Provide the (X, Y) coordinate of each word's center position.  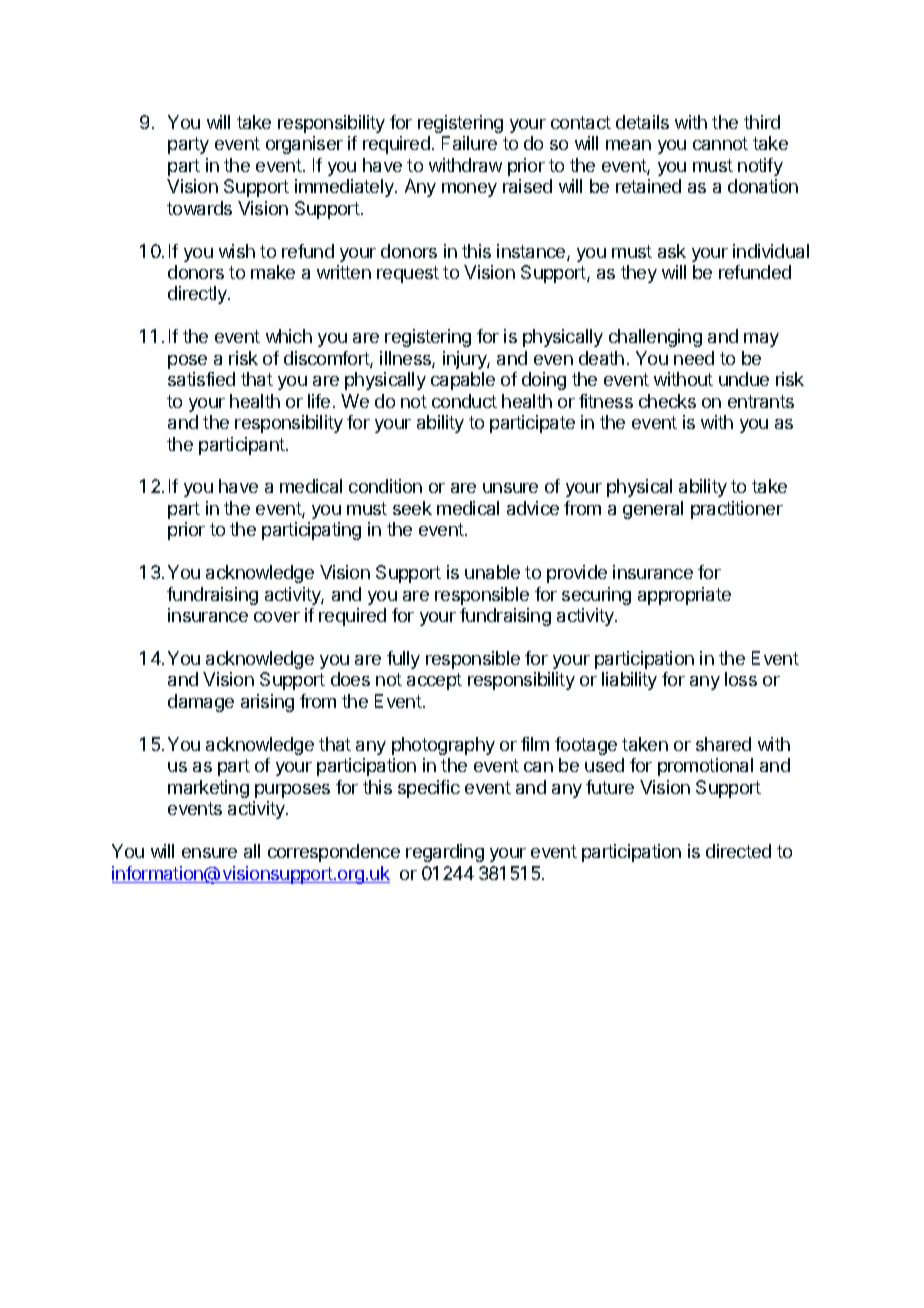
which (289, 336)
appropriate (684, 596)
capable (463, 381)
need (694, 358)
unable (492, 572)
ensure (209, 853)
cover (277, 617)
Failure (469, 143)
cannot (720, 143)
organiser (304, 145)
